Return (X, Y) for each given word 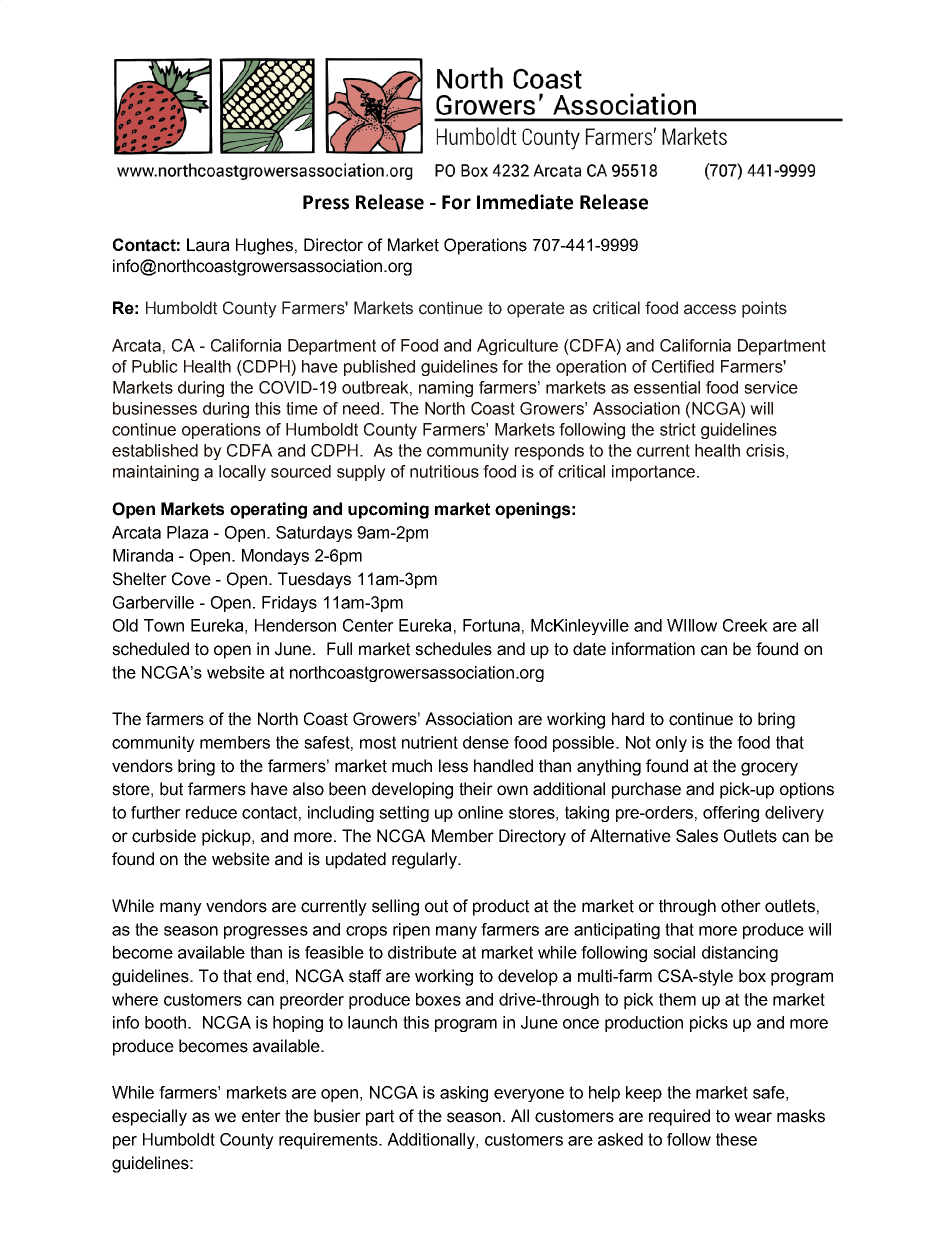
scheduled (150, 649)
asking (464, 1094)
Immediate (525, 202)
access (710, 309)
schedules (453, 649)
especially (149, 1117)
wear (753, 1117)
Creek (745, 625)
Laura (208, 245)
